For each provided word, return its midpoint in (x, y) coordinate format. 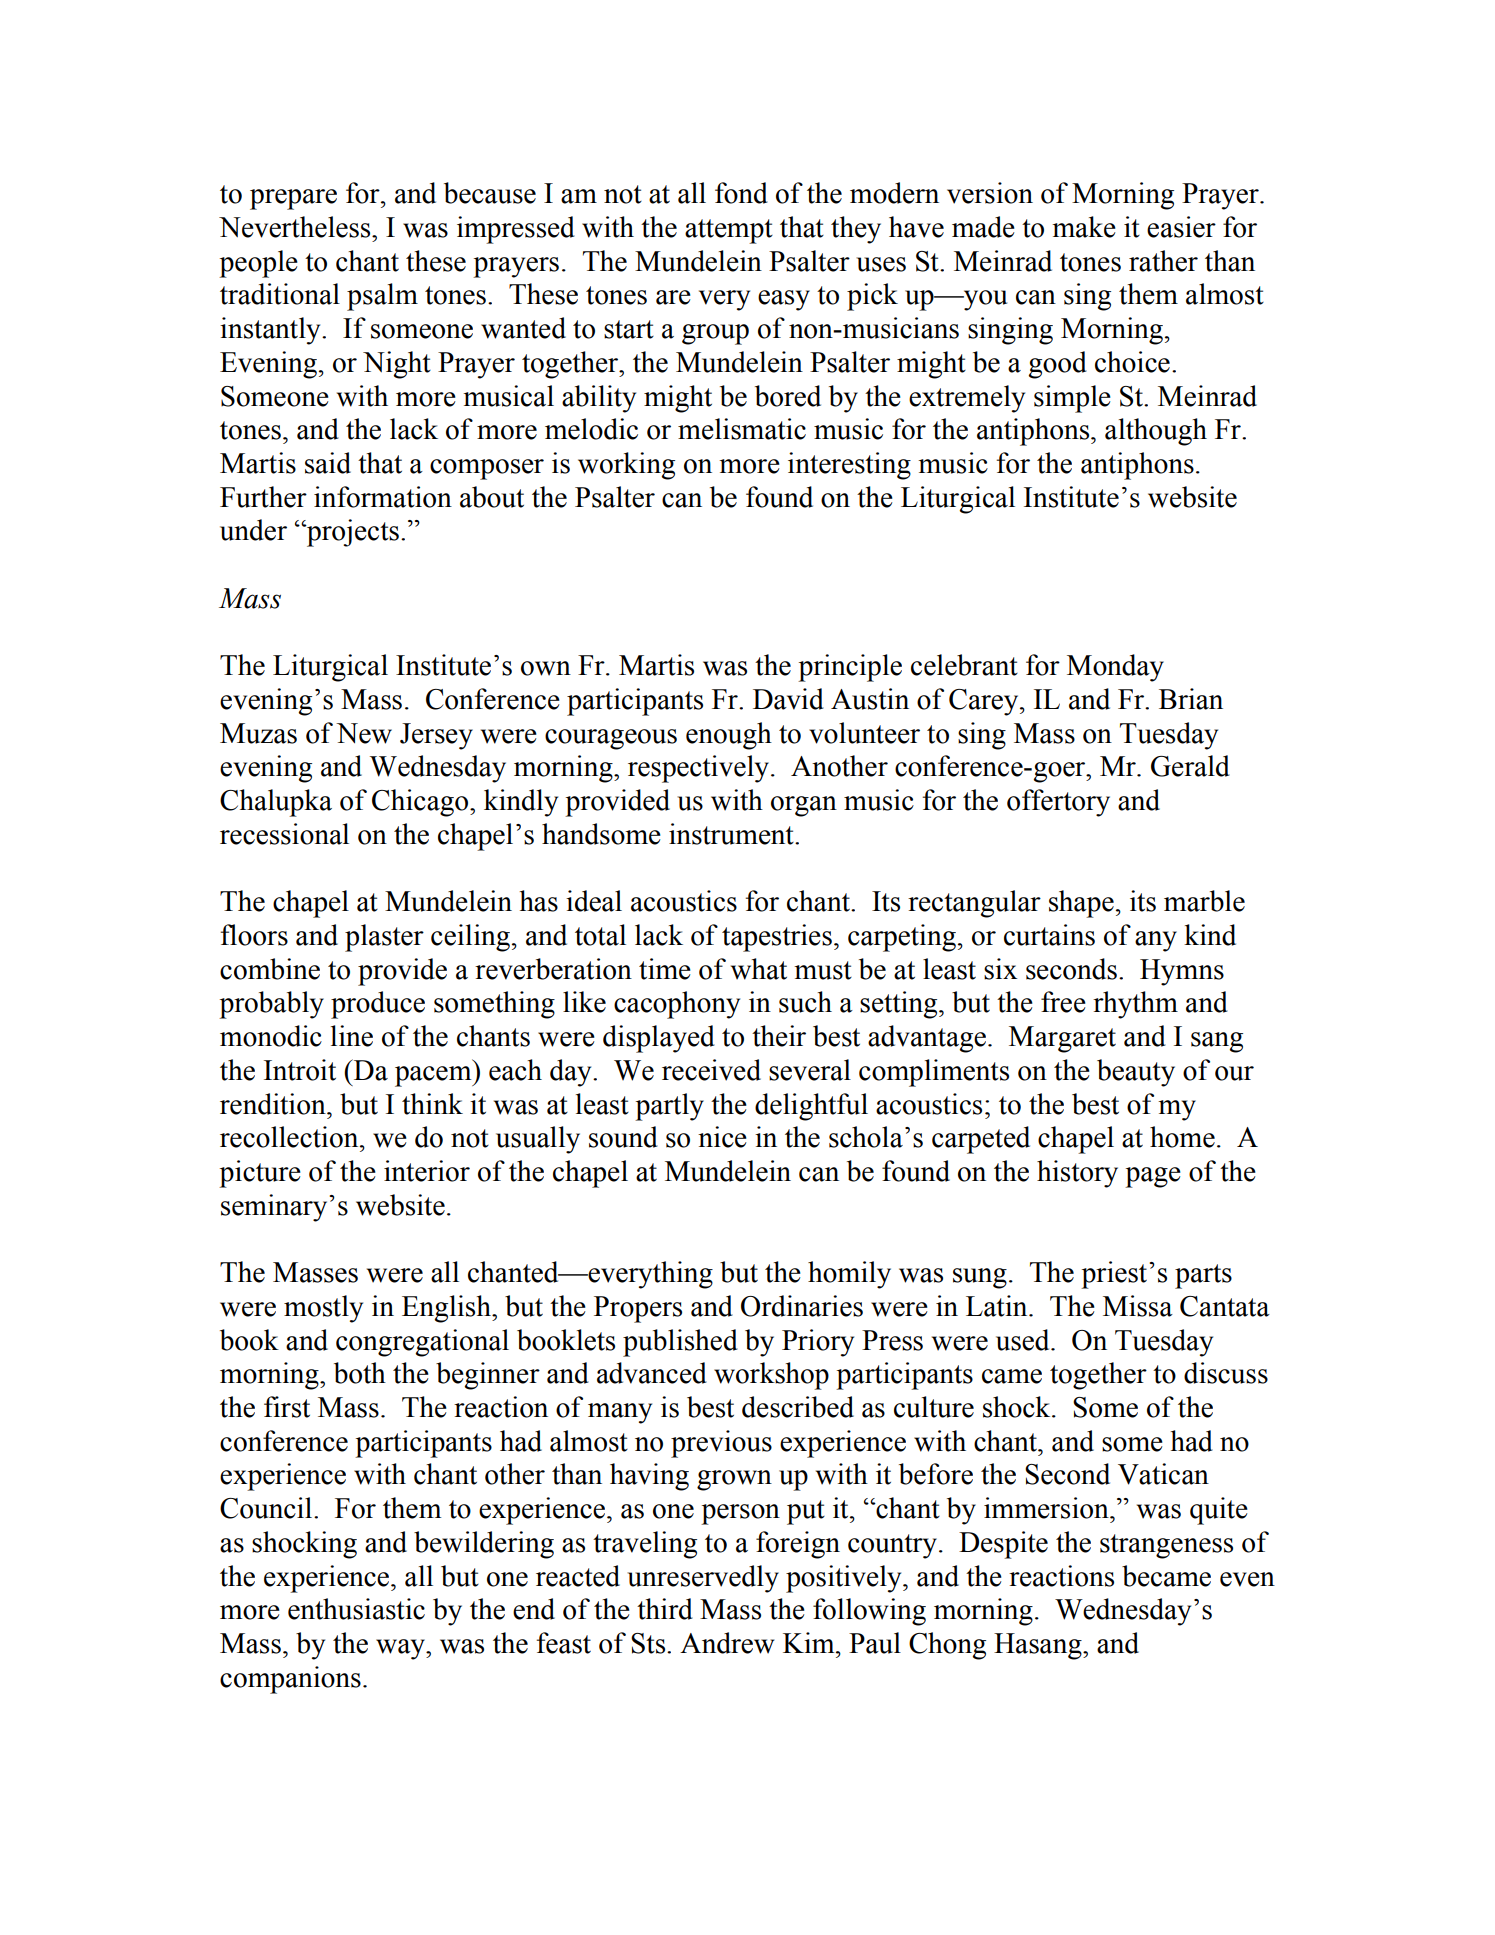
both (360, 1373)
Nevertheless (296, 227)
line (352, 1036)
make (1084, 227)
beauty (1136, 1073)
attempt (729, 231)
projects (352, 533)
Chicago (420, 803)
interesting (849, 466)
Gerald (1190, 766)
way (401, 1649)
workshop (771, 1376)
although (1156, 432)
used (1024, 1340)
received (711, 1070)
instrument (732, 834)
